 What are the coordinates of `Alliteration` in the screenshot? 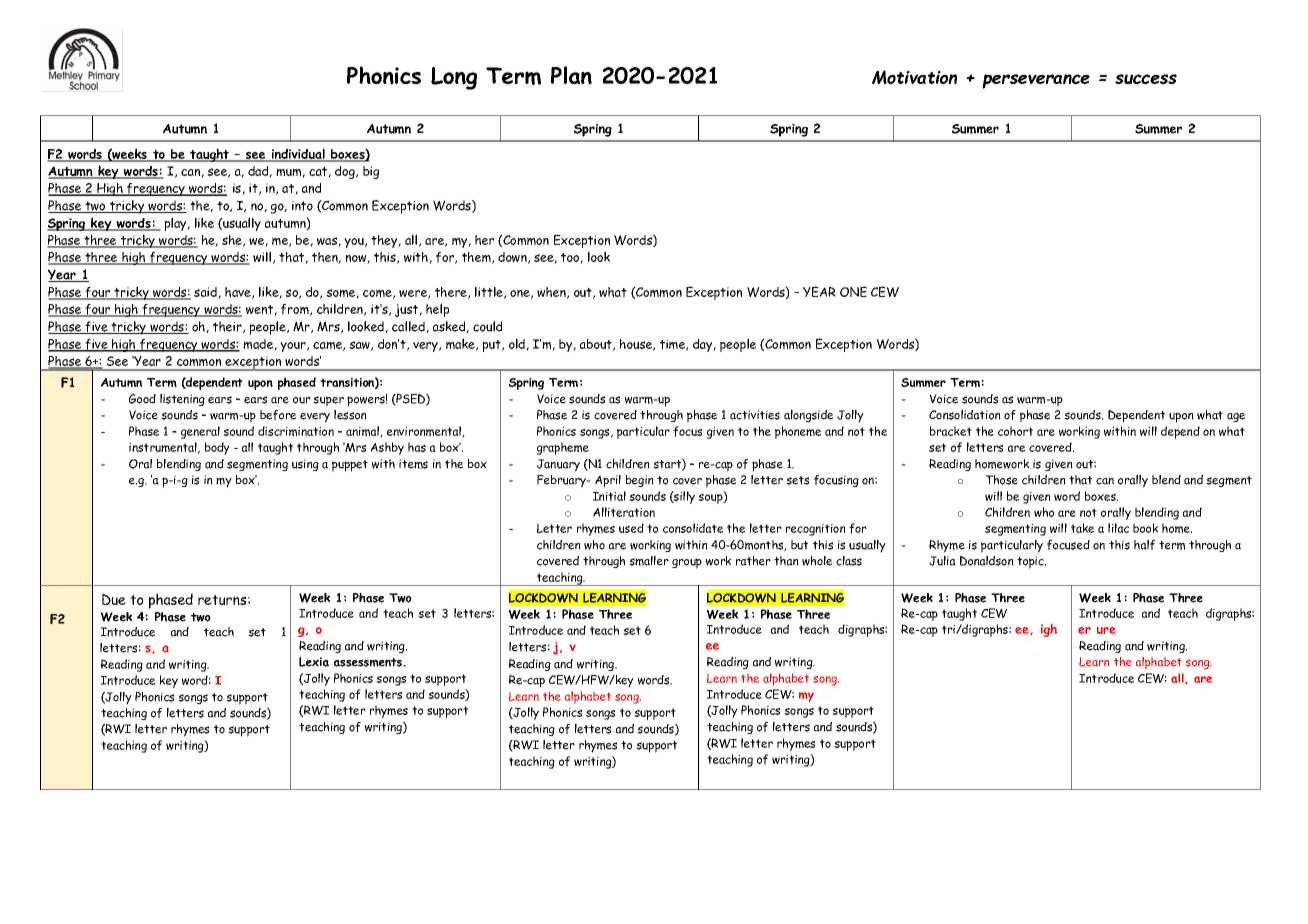 It's located at (624, 512).
